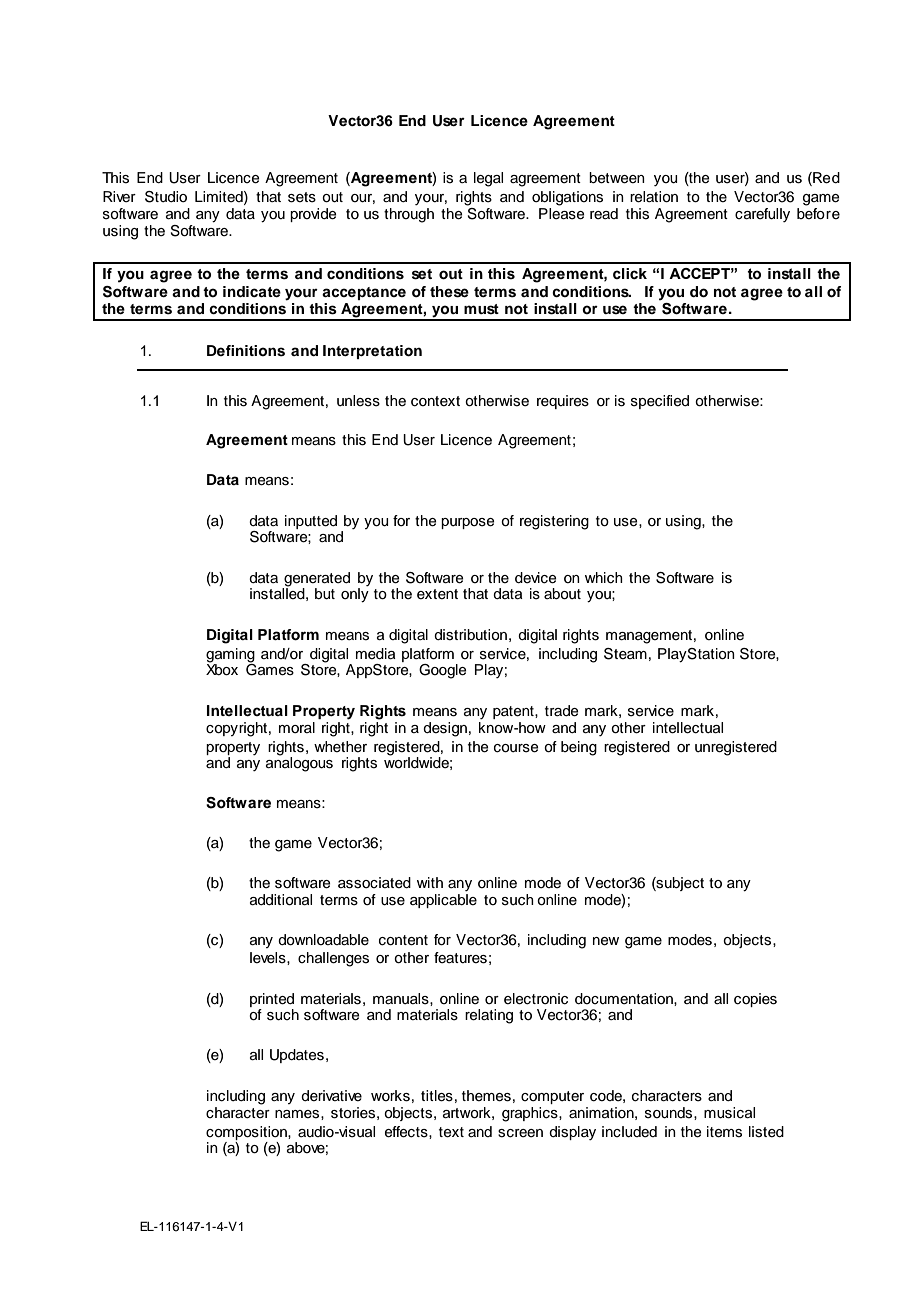 The width and height of the document is (924, 1308). What do you see at coordinates (166, 197) in the document?
I see `Studio` at bounding box center [166, 197].
